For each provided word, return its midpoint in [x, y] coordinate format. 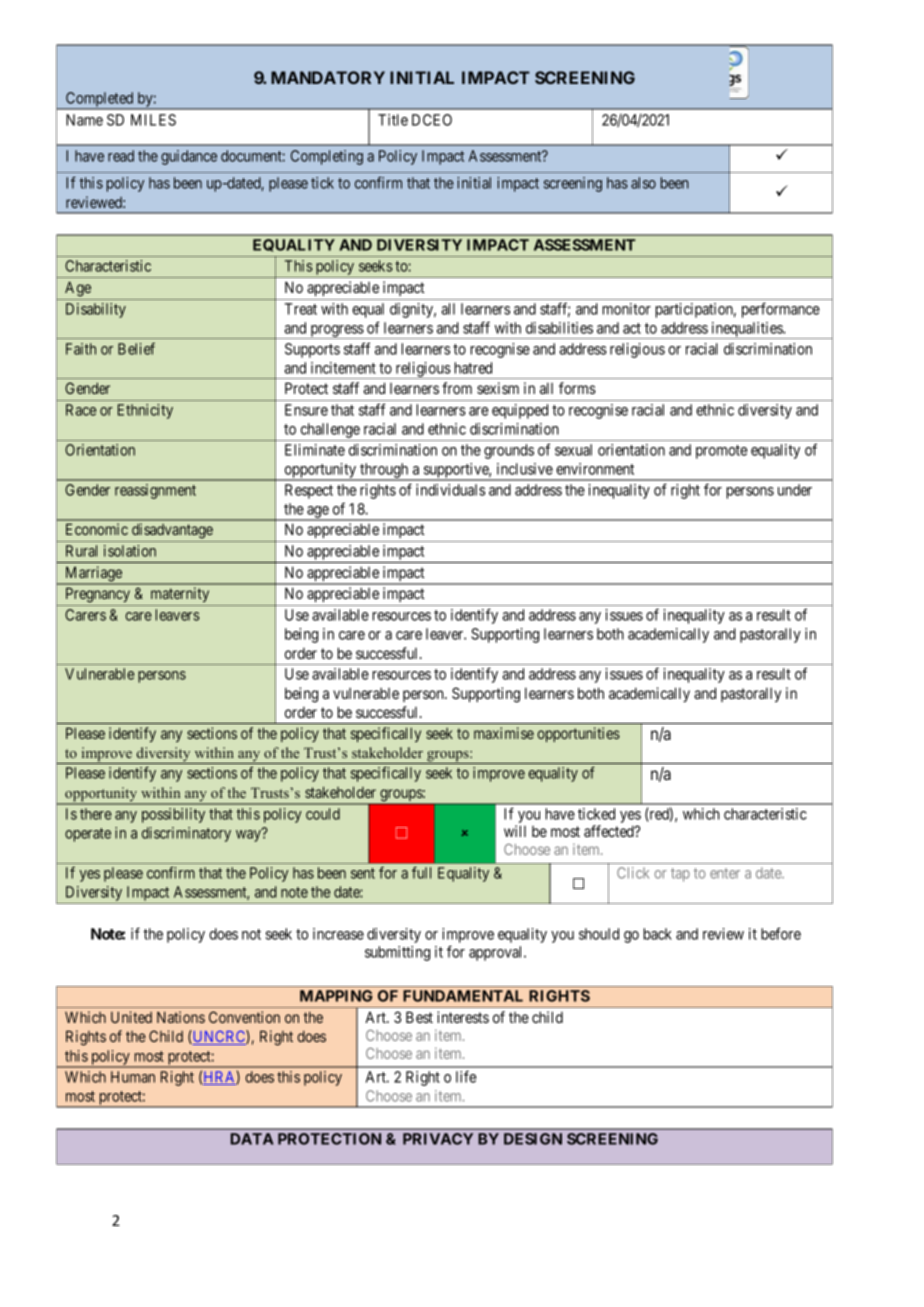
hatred [473, 368]
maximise [504, 733]
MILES [153, 120]
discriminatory [186, 834]
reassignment [155, 491]
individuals [450, 490]
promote [721, 452]
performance [781, 310]
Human [133, 1077]
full [421, 872]
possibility [173, 815]
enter [725, 873]
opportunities [578, 734]
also [643, 183]
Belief [136, 349]
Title [393, 120]
